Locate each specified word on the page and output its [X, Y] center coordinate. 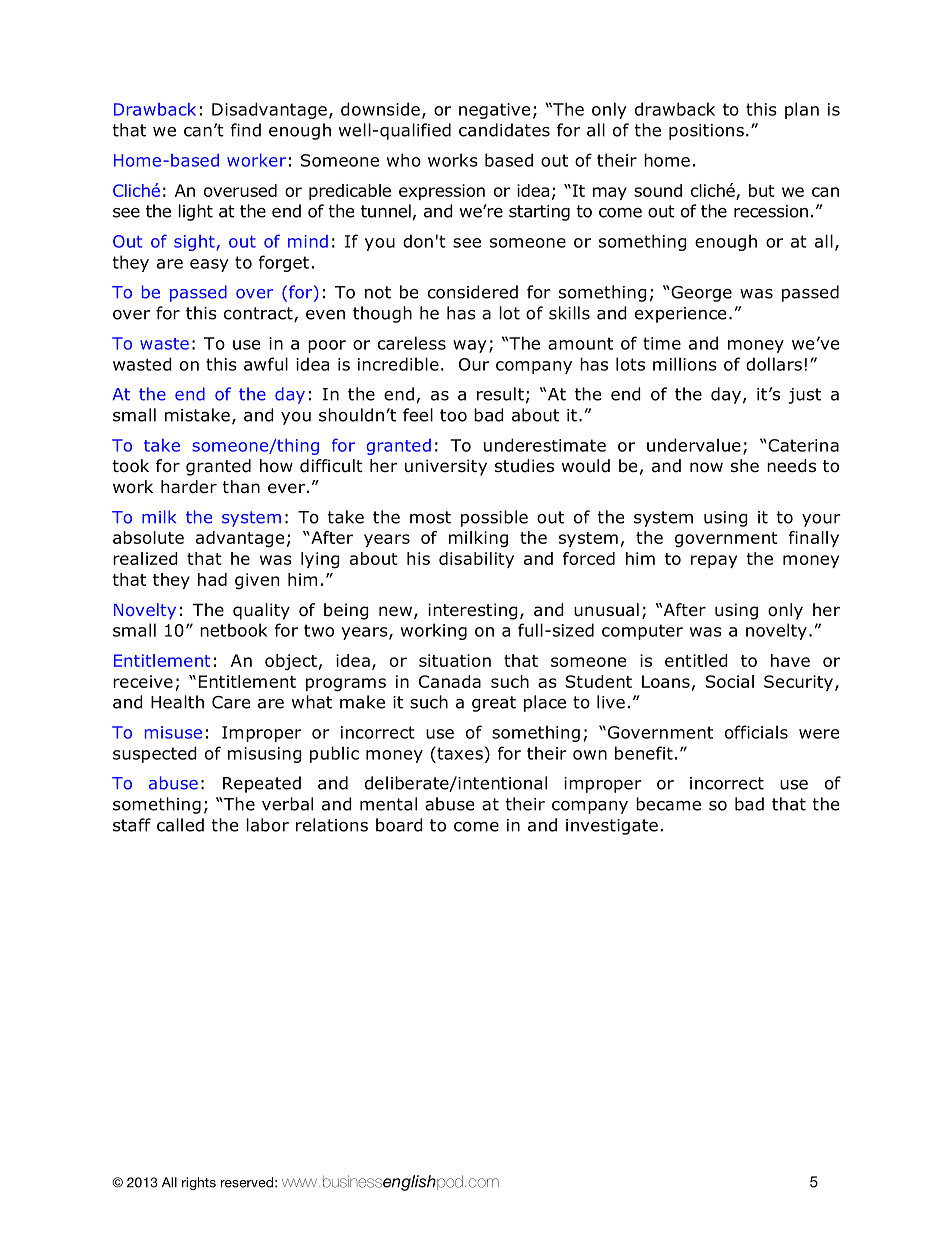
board [399, 825]
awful [266, 364]
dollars [774, 364]
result [500, 394]
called [180, 825]
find [246, 130]
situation [455, 660]
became [668, 804]
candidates [504, 130]
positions [706, 132]
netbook [233, 630]
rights [199, 1183]
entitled [696, 660]
